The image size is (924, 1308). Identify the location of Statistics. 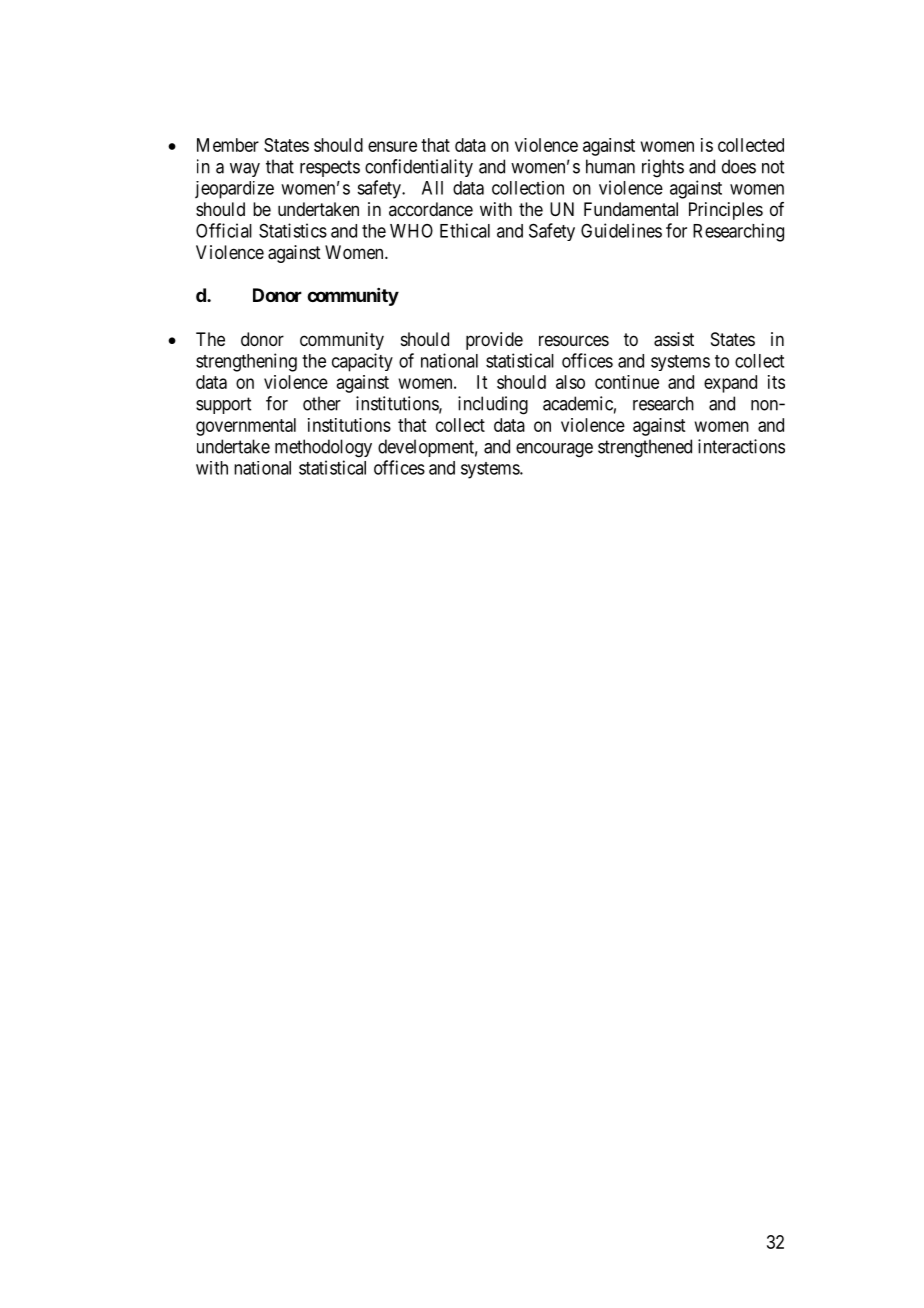
(293, 230).
